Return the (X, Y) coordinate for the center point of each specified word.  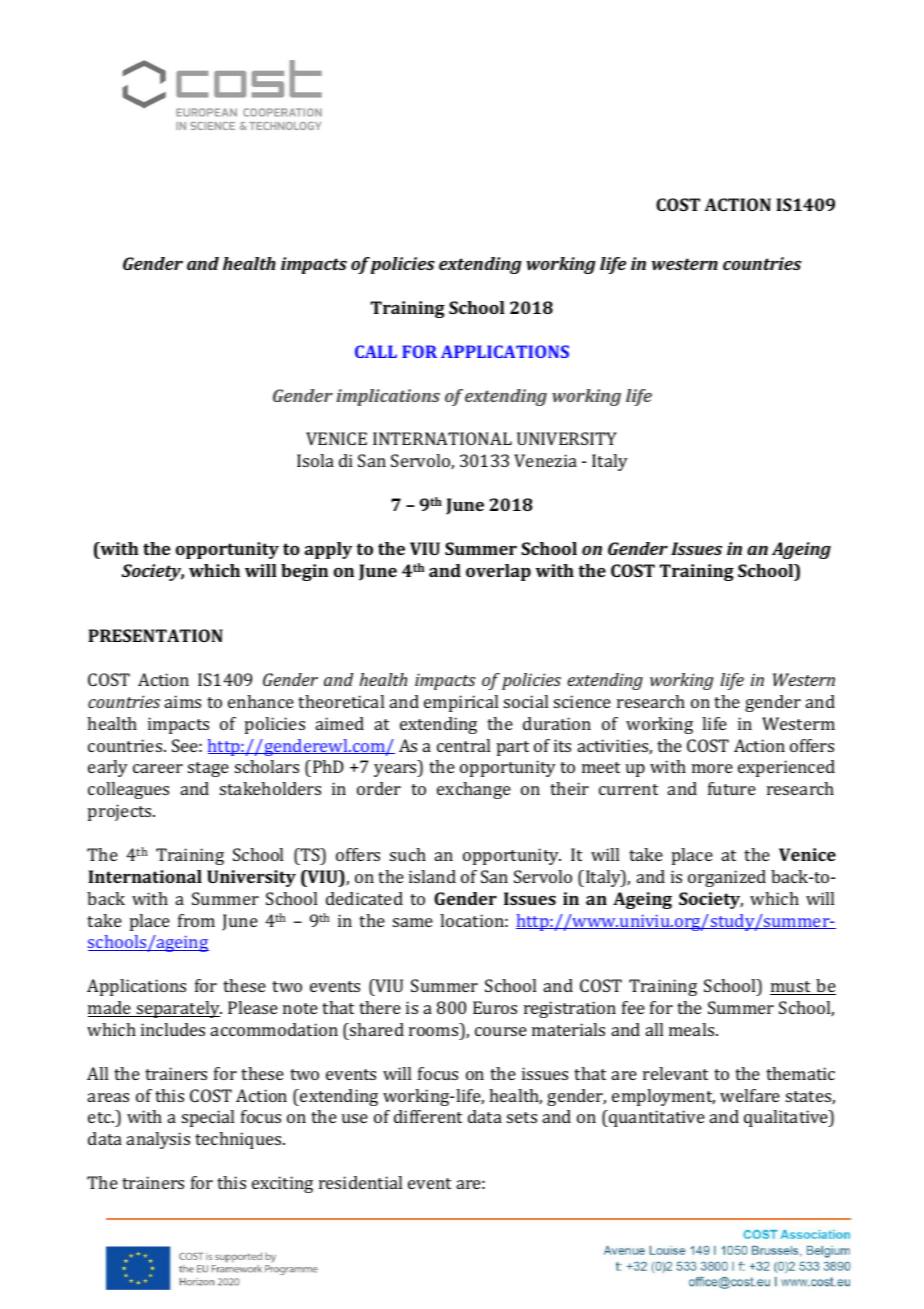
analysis (158, 1140)
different (428, 1116)
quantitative (656, 1118)
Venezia (545, 460)
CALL (376, 351)
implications (388, 397)
